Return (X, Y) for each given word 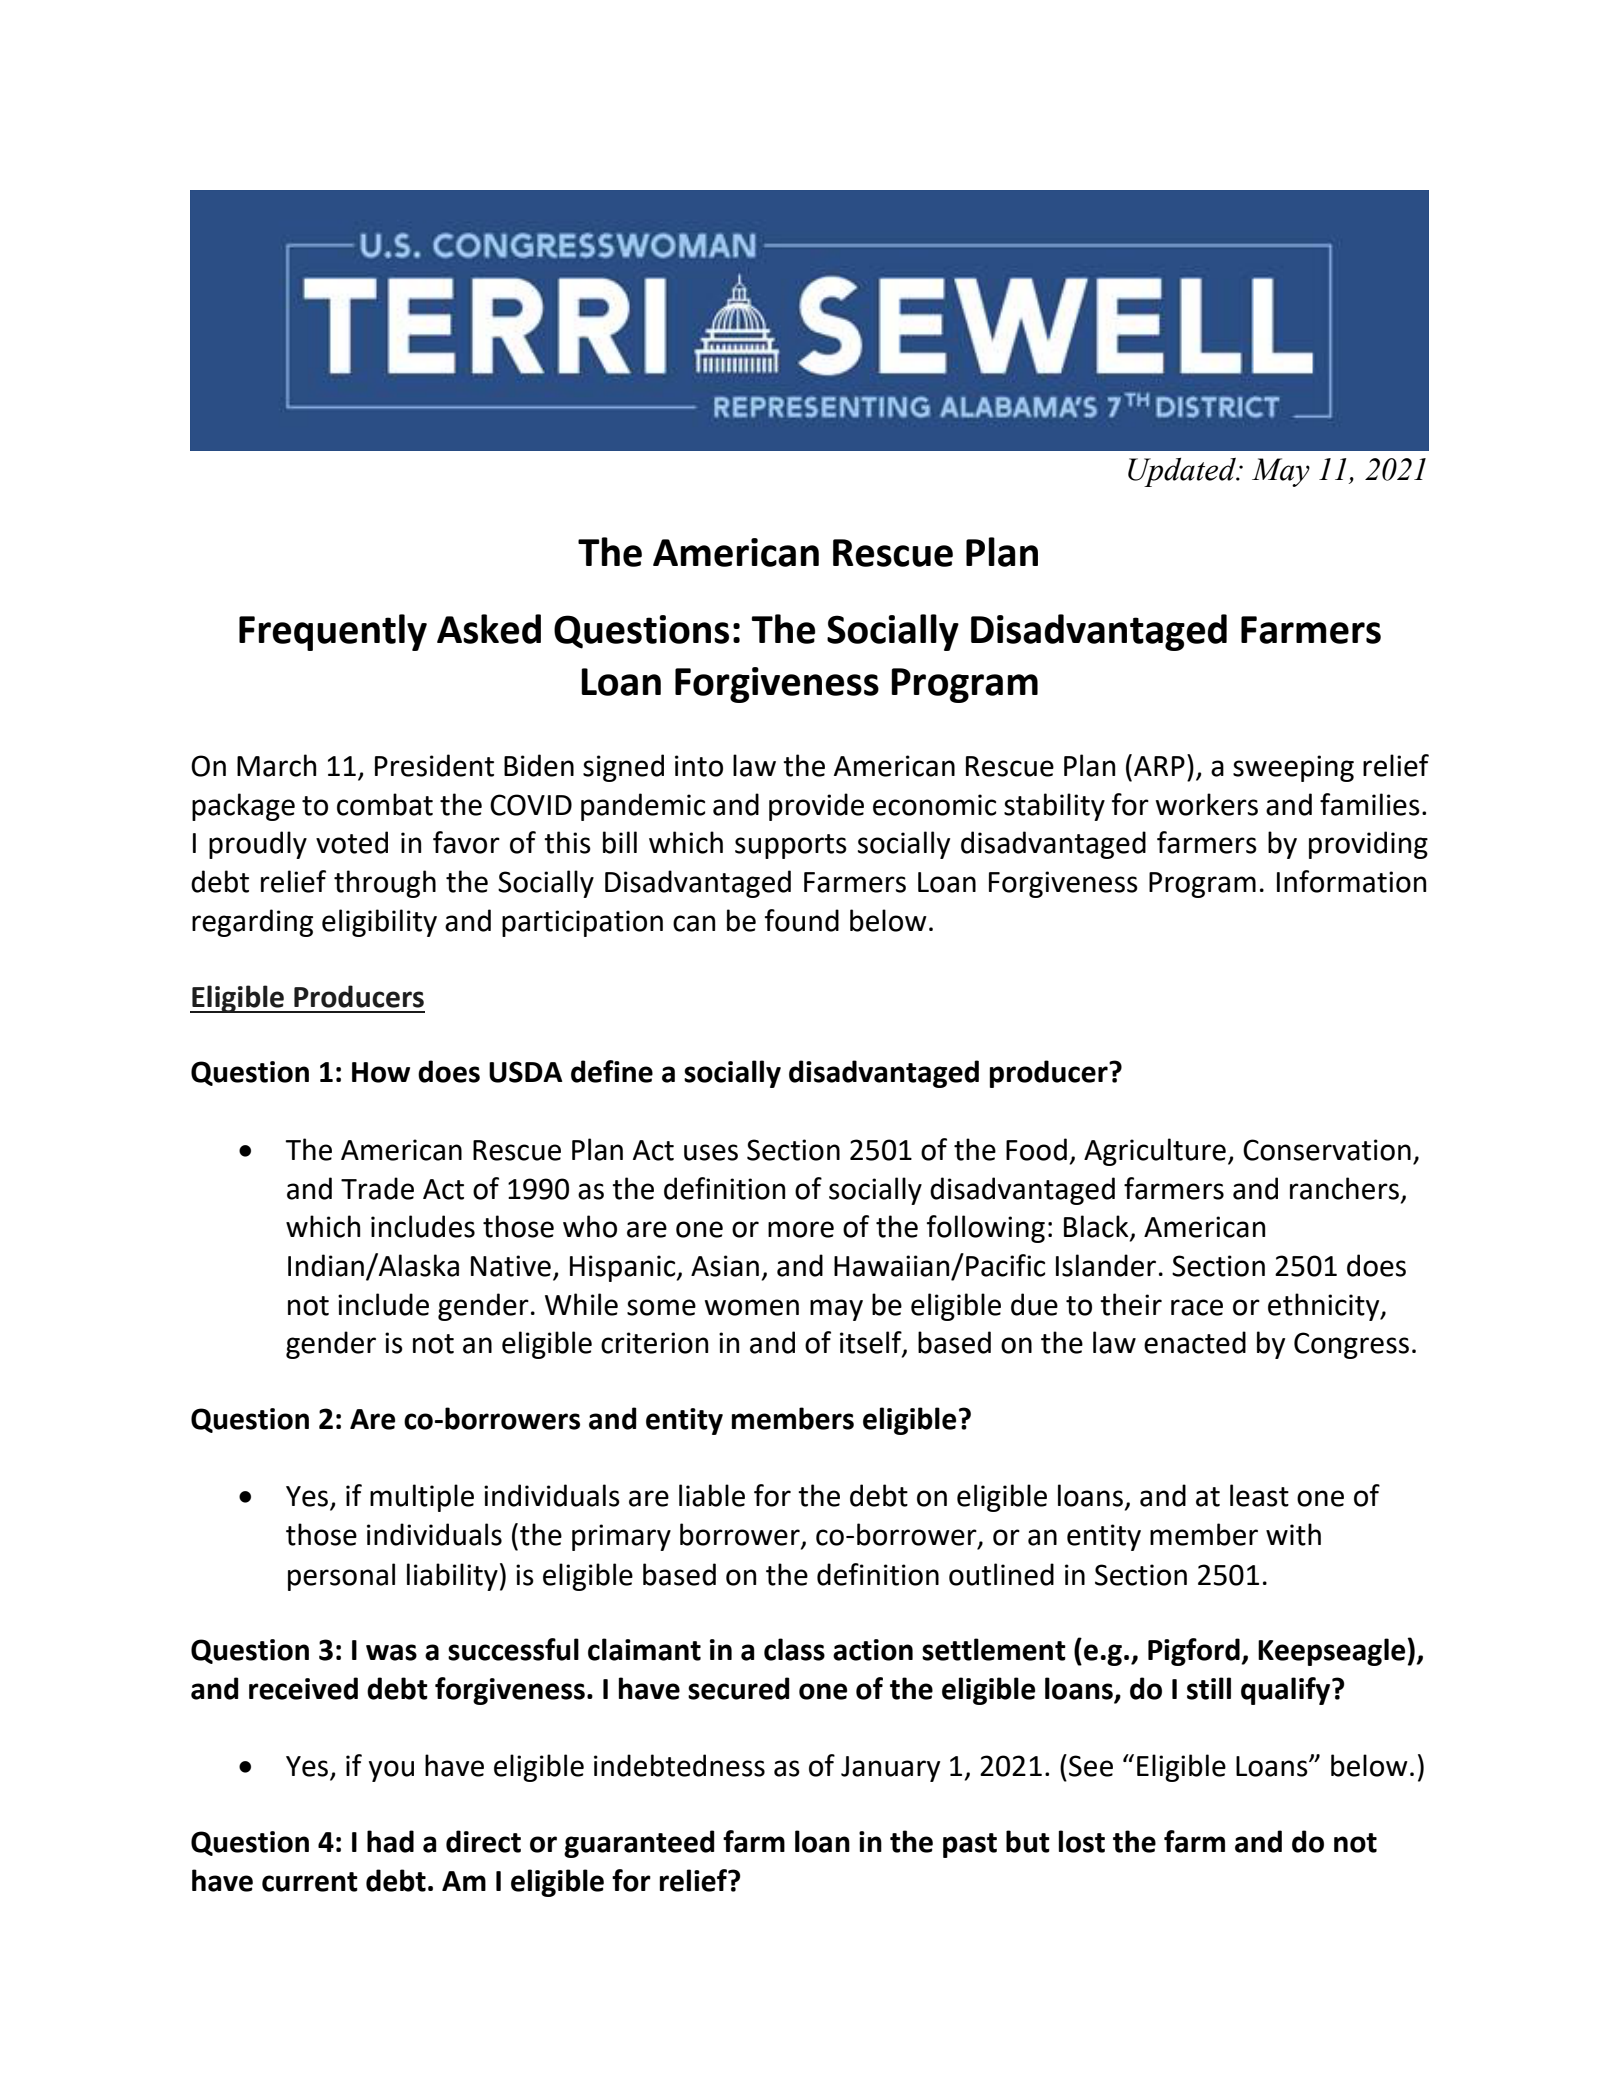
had (390, 1841)
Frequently (333, 632)
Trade (377, 1188)
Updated (1183, 472)
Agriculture (1155, 1152)
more (801, 1229)
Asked (489, 629)
